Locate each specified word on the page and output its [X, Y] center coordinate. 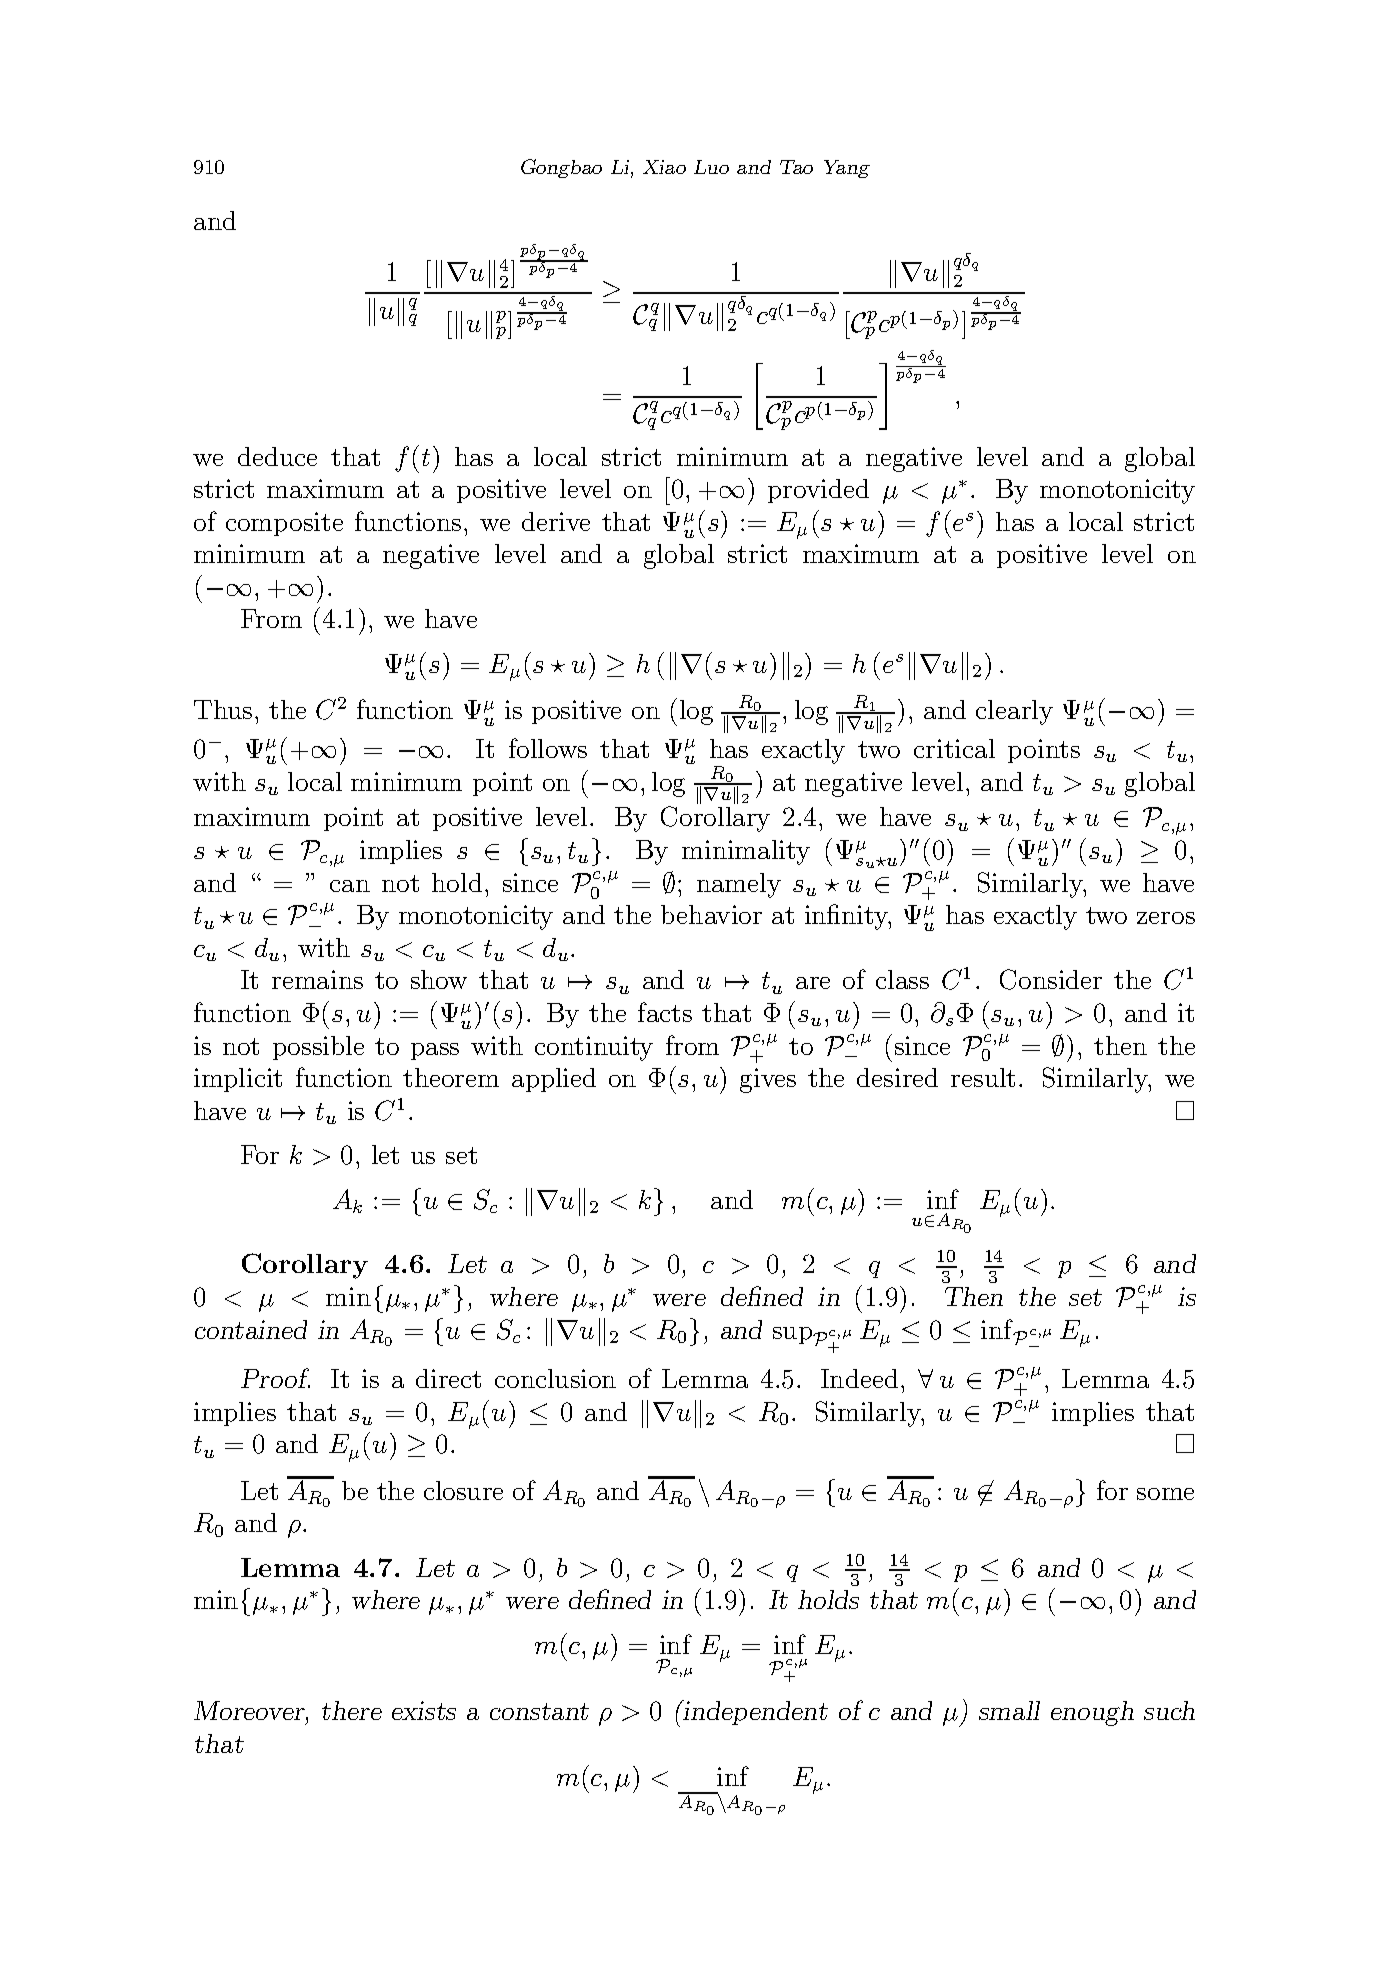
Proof [275, 1378]
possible [318, 1048]
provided [818, 491]
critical [954, 748]
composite [284, 524]
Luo [711, 167]
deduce [277, 456]
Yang [847, 169]
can [350, 886]
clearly [1014, 712]
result [983, 1077]
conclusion [555, 1378]
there [352, 1710]
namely [739, 885]
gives [768, 1080]
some [1165, 1494]
